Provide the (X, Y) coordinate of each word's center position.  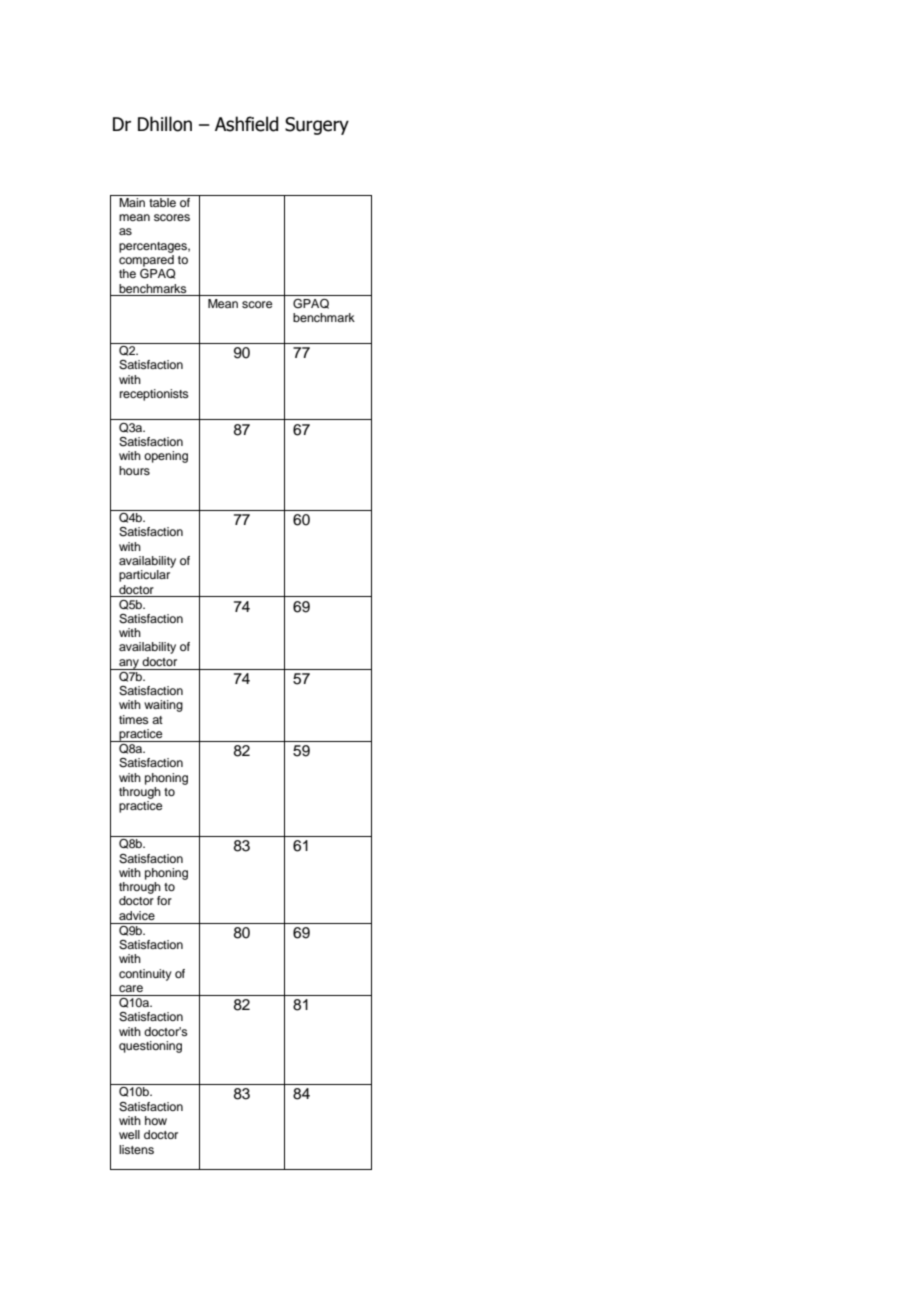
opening (166, 457)
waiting (163, 706)
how (156, 1120)
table (162, 201)
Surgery (317, 126)
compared (146, 261)
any (129, 664)
